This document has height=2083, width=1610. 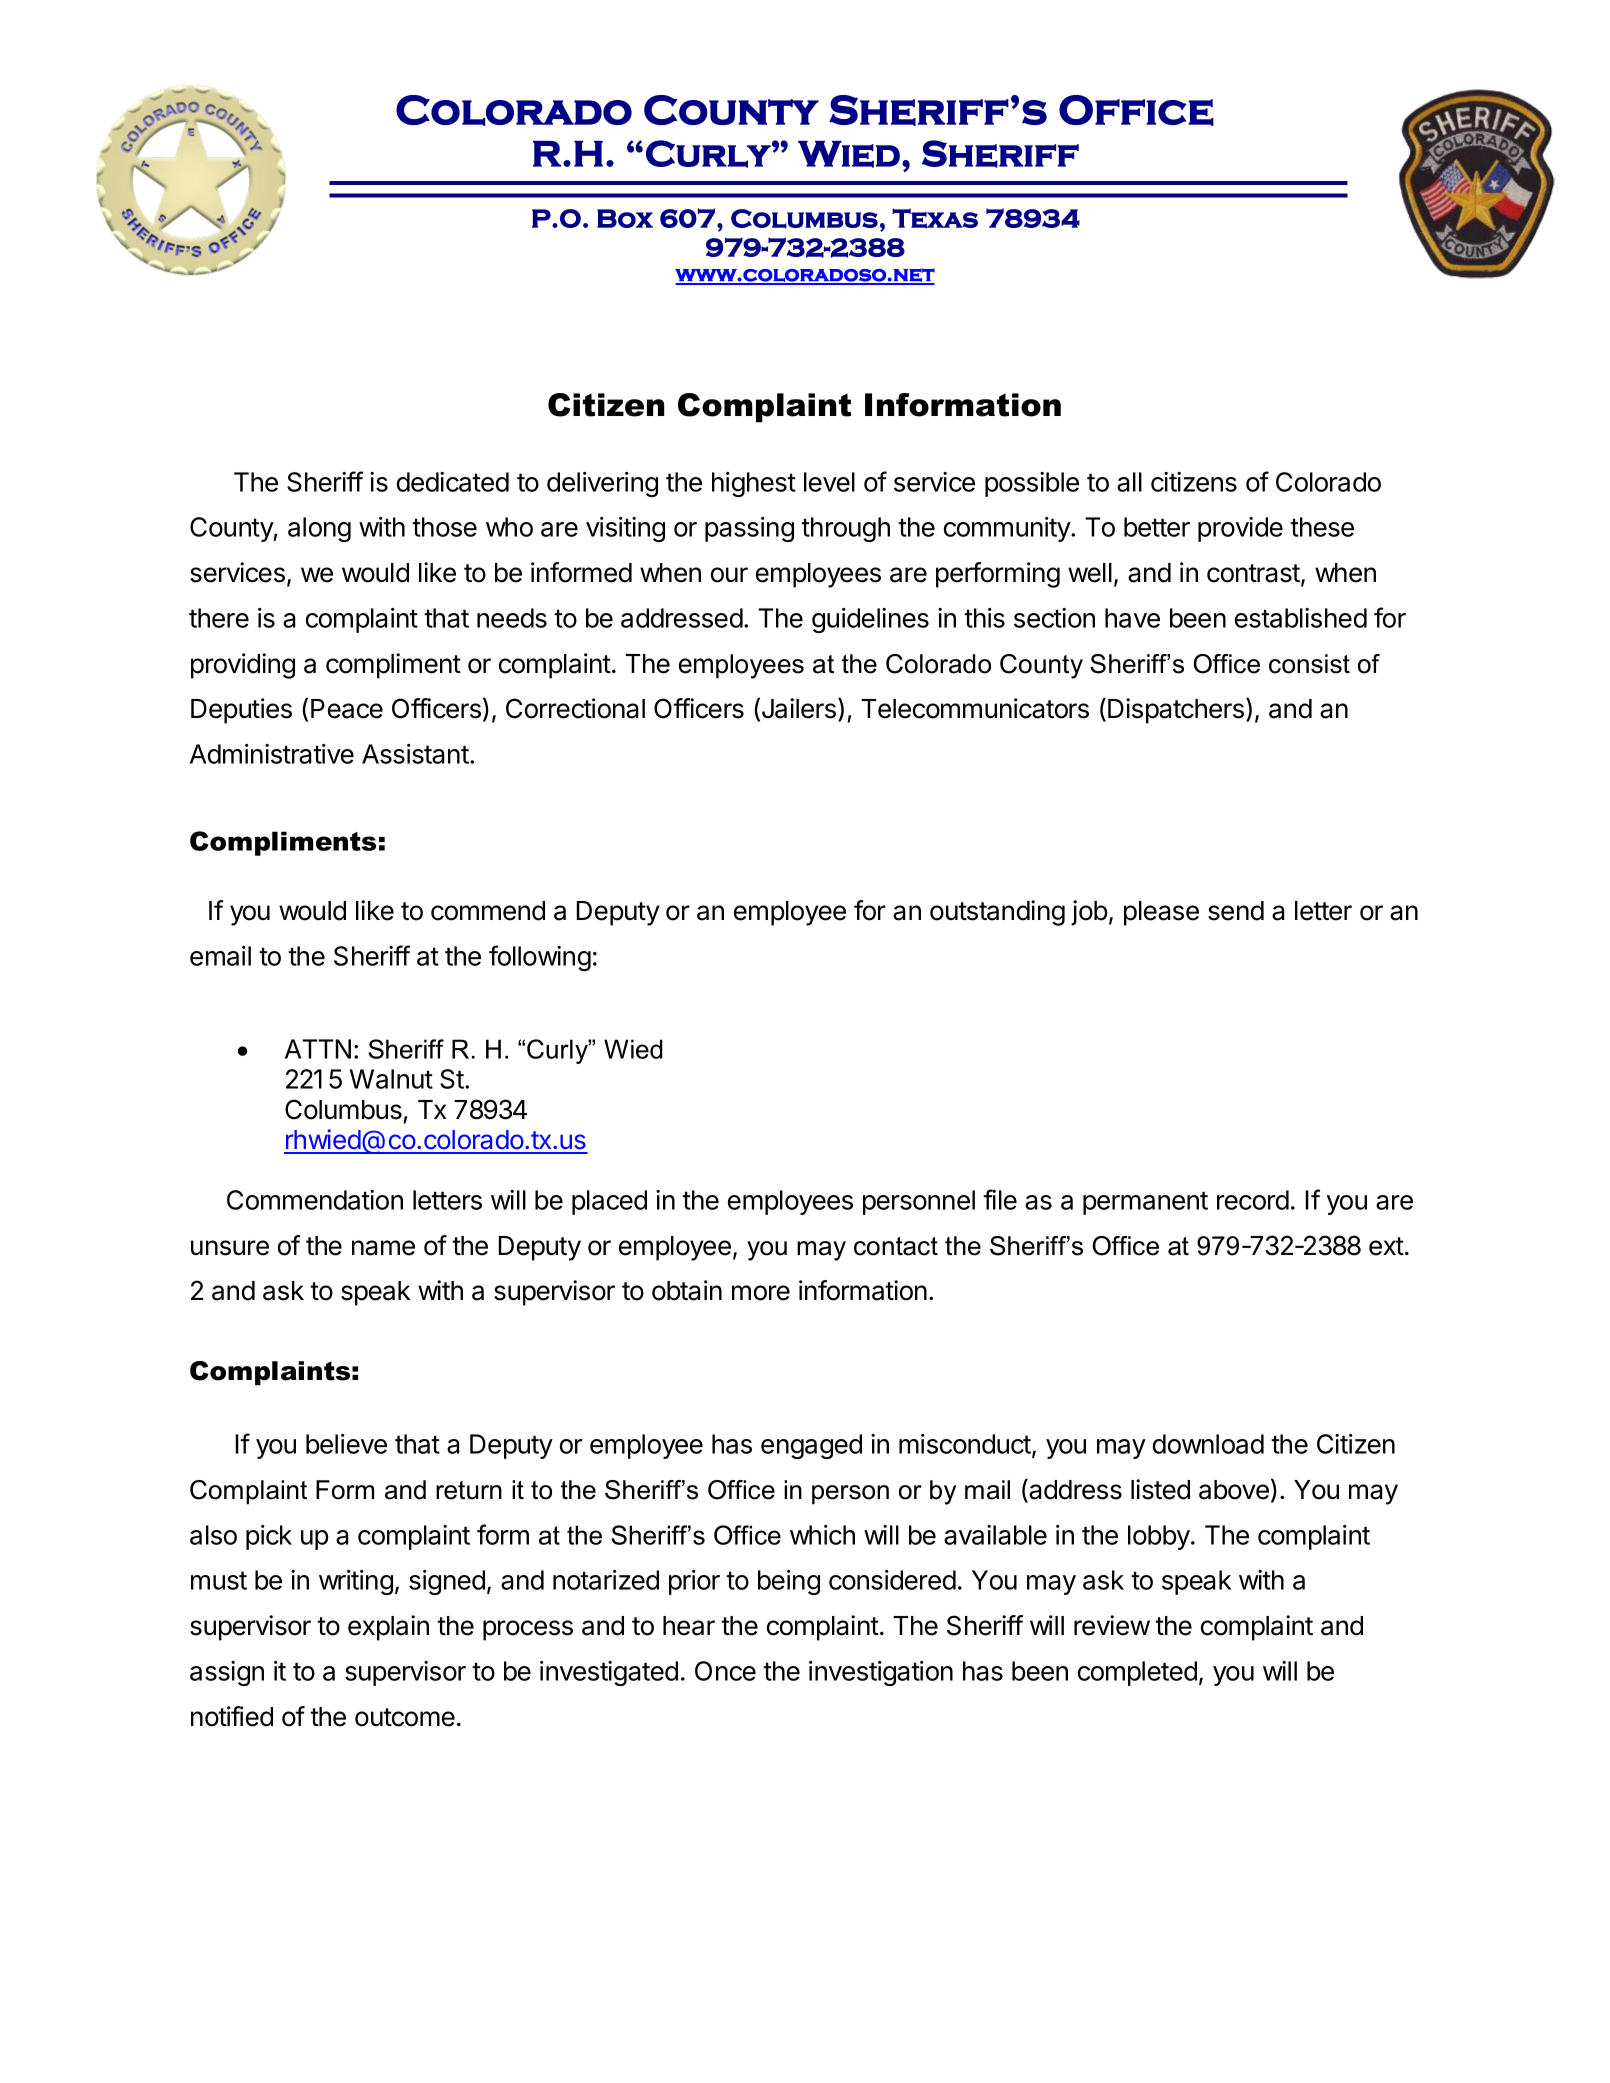 What do you see at coordinates (415, 754) in the document?
I see `Assistant` at bounding box center [415, 754].
